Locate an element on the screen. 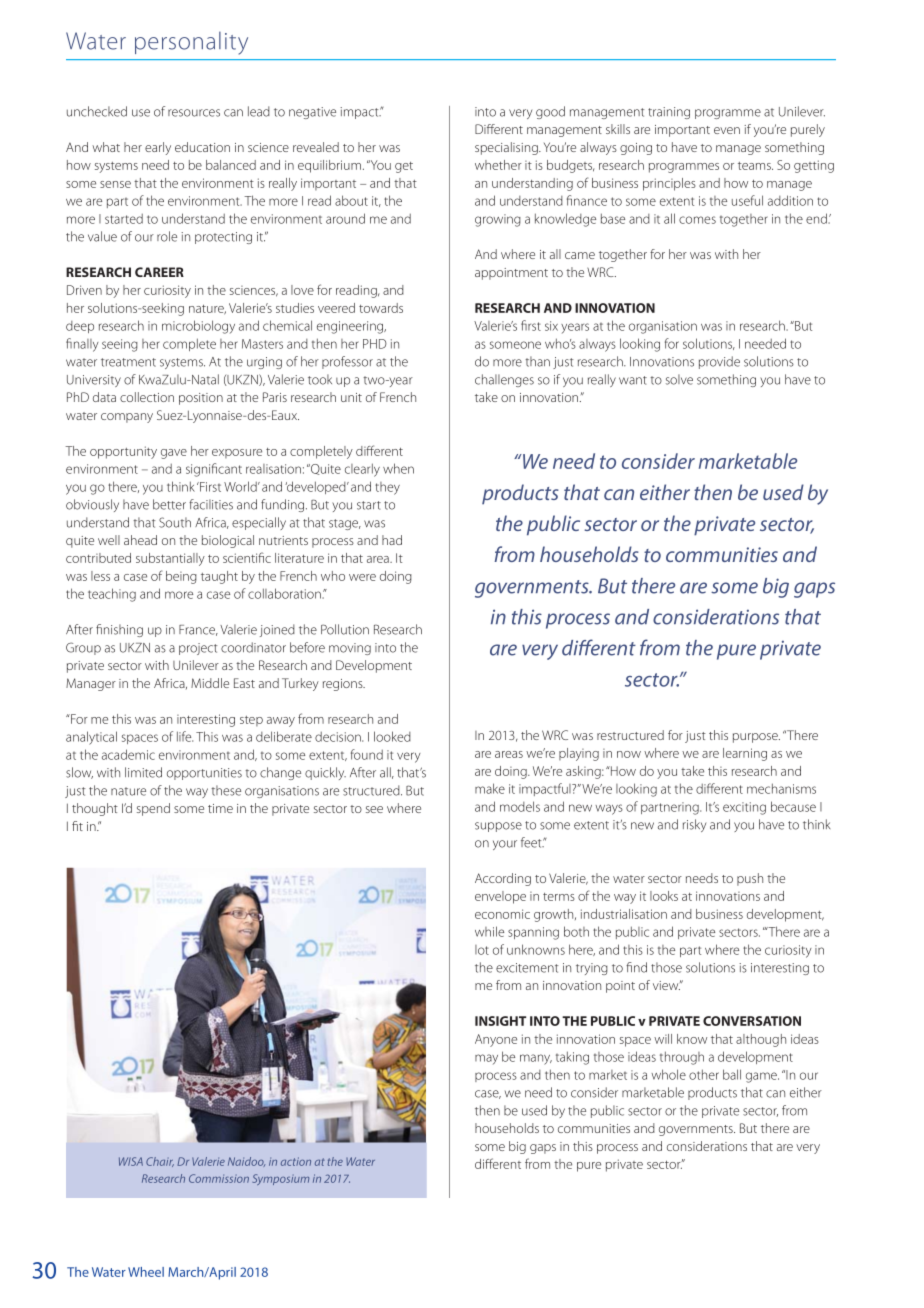  limited is located at coordinates (143, 772).
